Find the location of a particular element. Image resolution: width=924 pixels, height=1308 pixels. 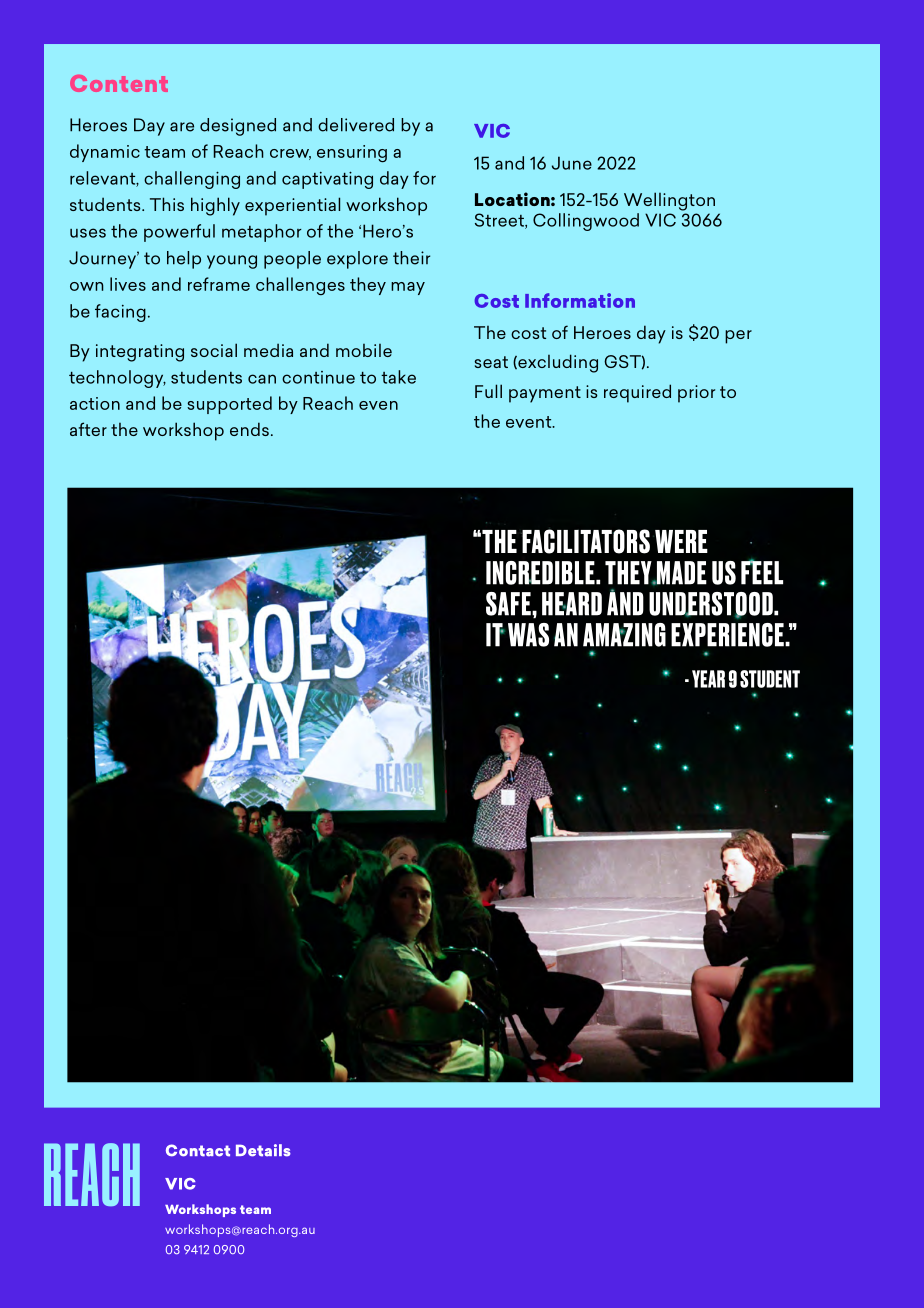

delivered is located at coordinates (356, 125).
